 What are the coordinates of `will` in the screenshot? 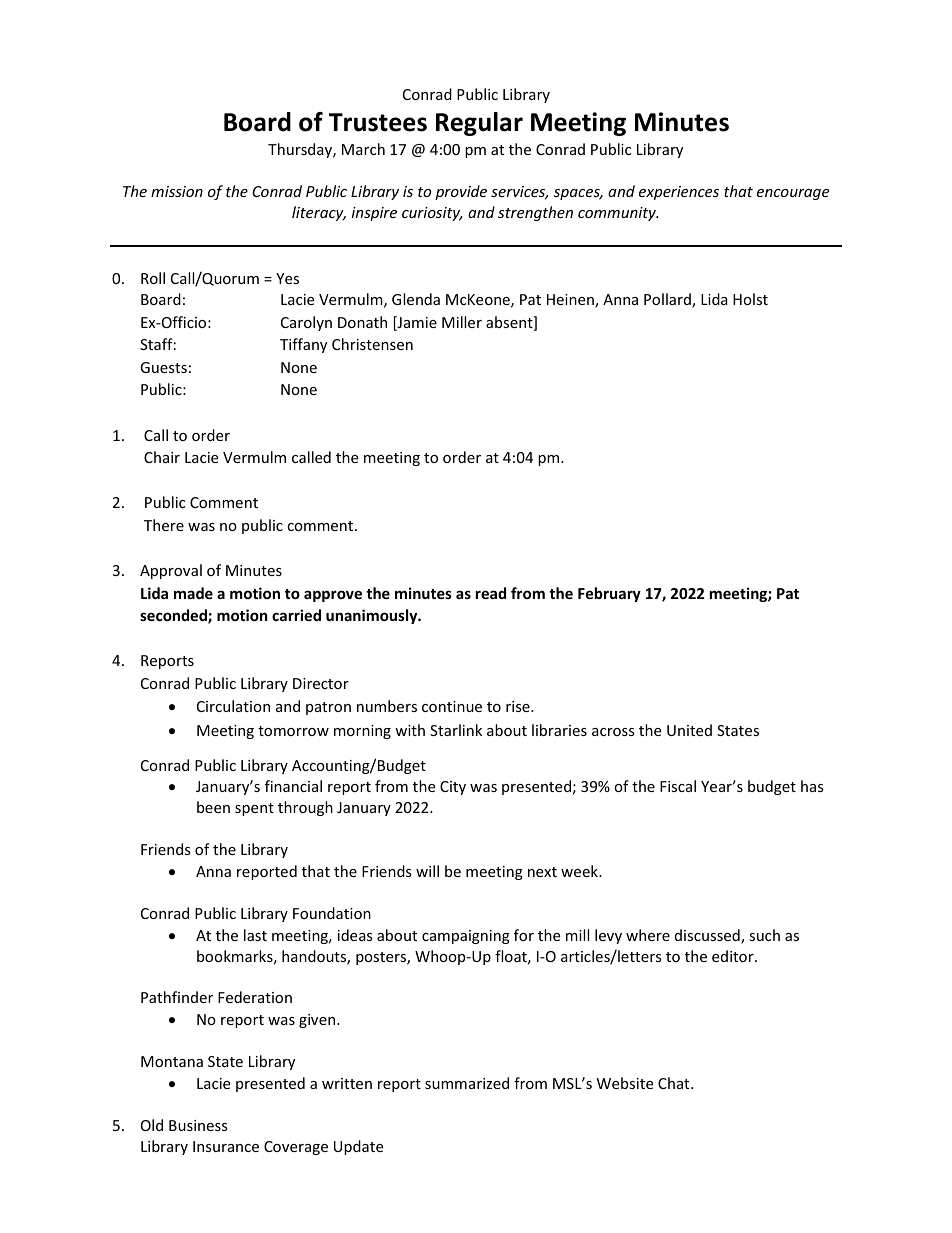 It's located at (427, 871).
